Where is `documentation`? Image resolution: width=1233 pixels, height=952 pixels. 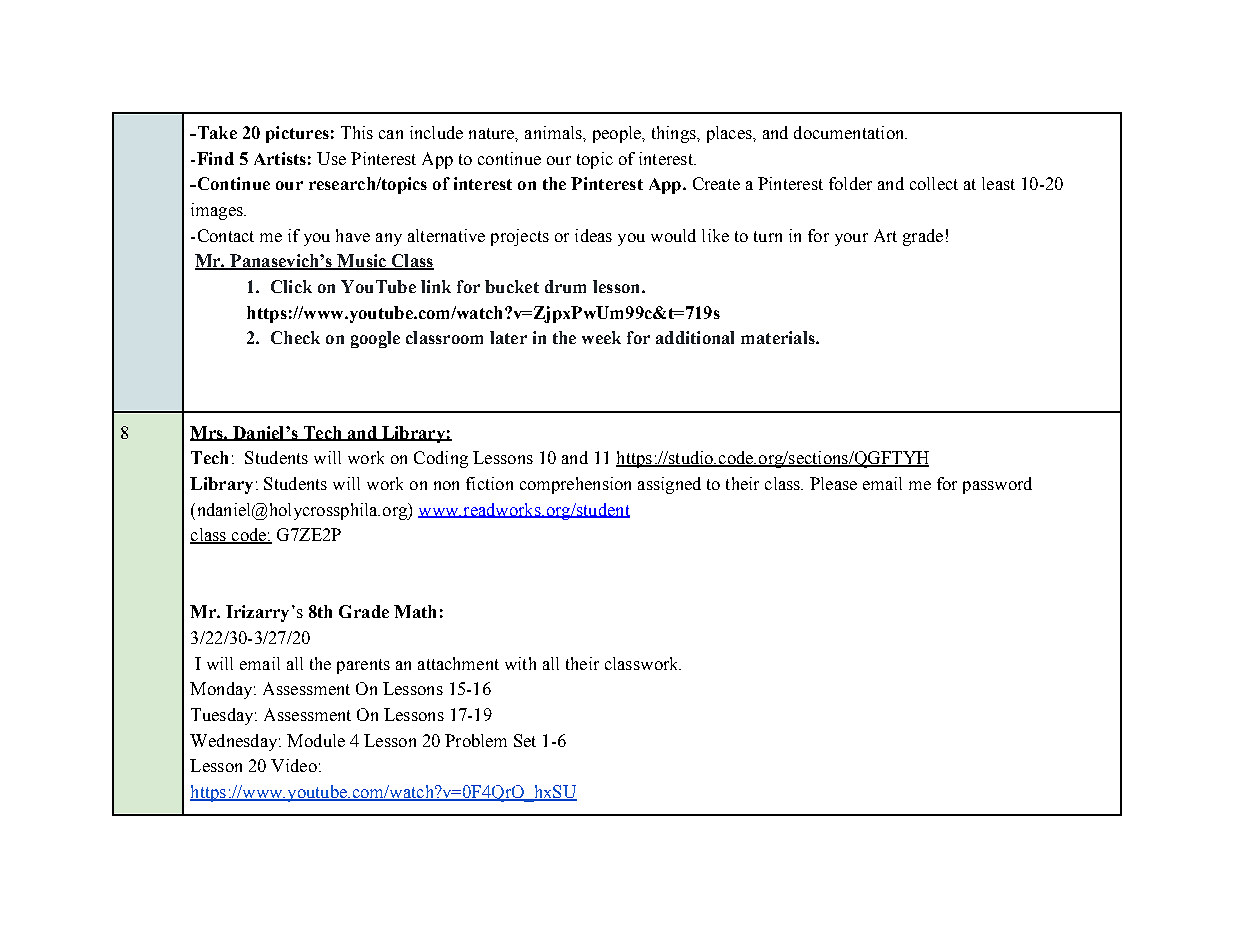 documentation is located at coordinates (850, 132).
